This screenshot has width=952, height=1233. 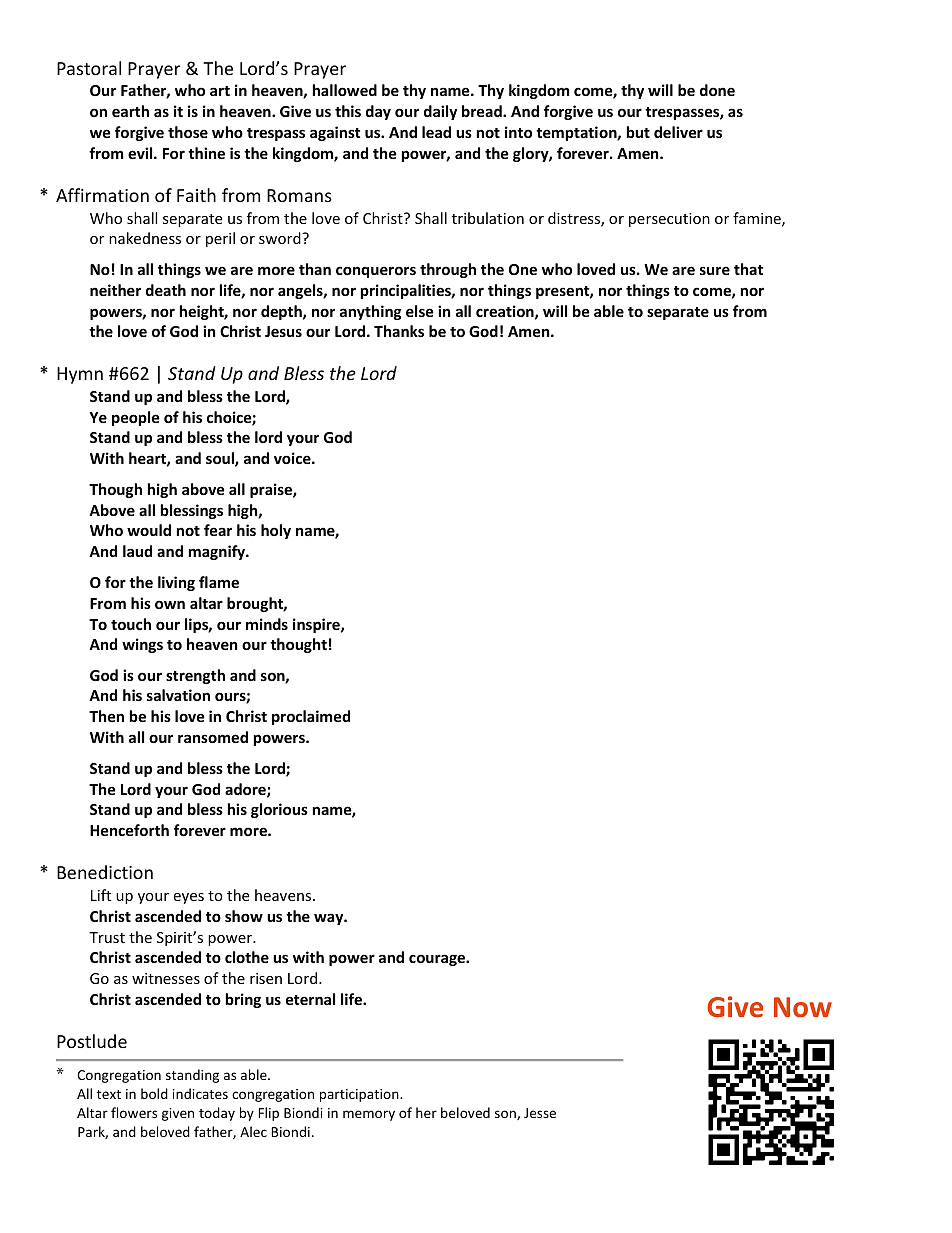 What do you see at coordinates (311, 717) in the screenshot?
I see `proclaimed` at bounding box center [311, 717].
